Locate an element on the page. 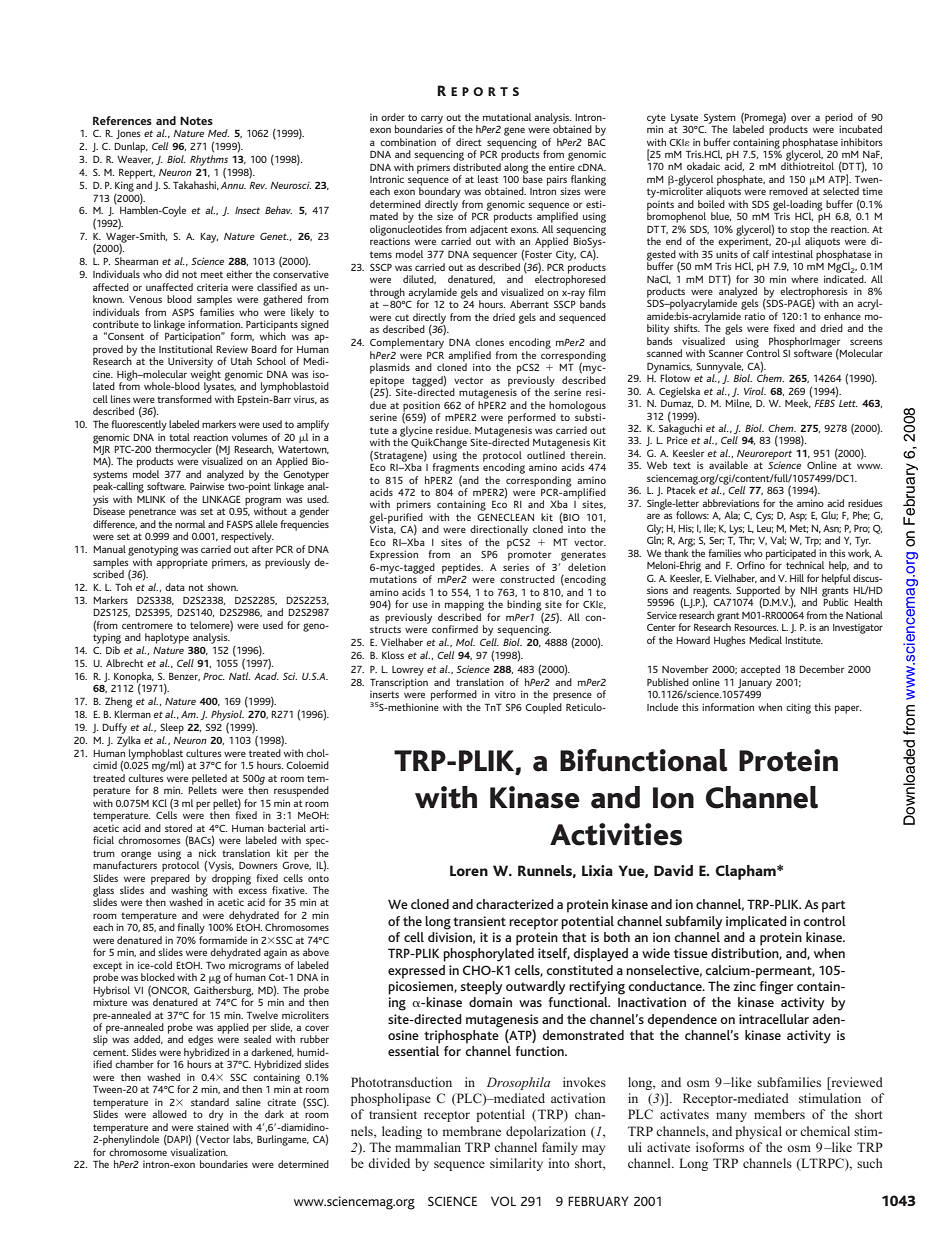 The height and width of the page is (1233, 952). physical is located at coordinates (758, 1132).
